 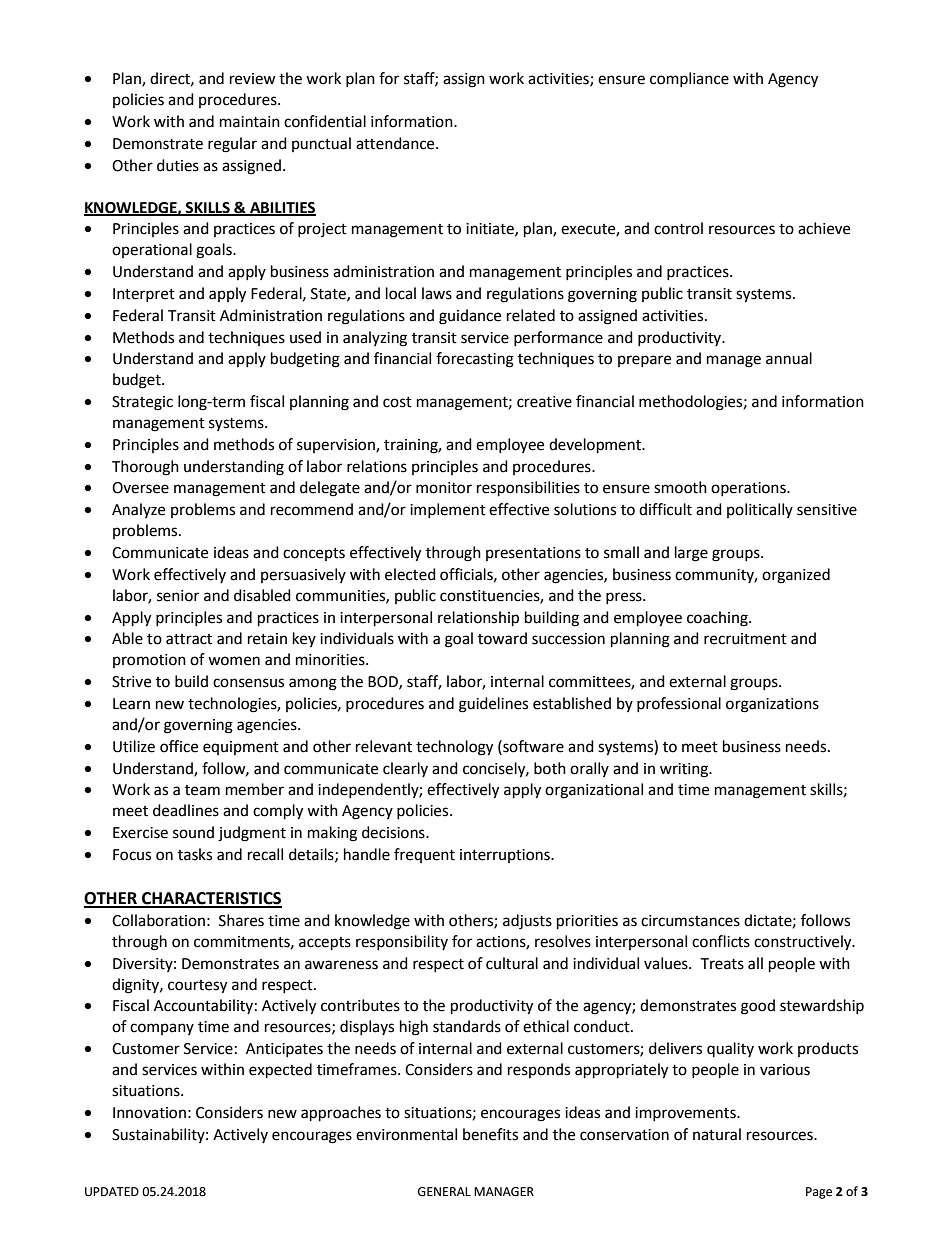 What do you see at coordinates (250, 122) in the screenshot?
I see `maintain` at bounding box center [250, 122].
